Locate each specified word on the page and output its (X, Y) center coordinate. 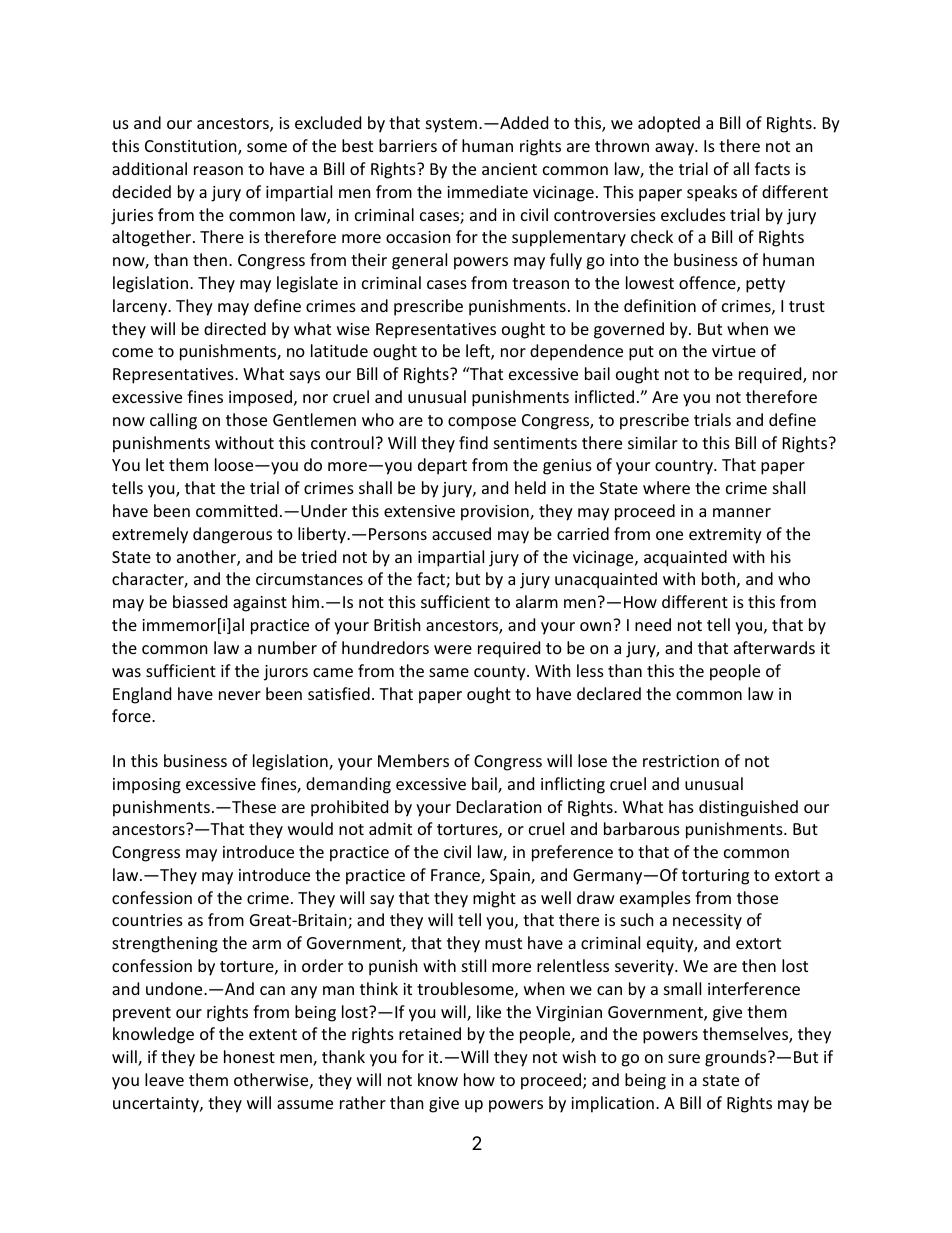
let (155, 464)
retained (430, 1033)
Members (413, 760)
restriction (681, 761)
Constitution (192, 147)
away (675, 149)
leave (164, 1079)
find (473, 442)
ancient (509, 169)
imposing (147, 786)
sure (684, 1058)
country (685, 467)
